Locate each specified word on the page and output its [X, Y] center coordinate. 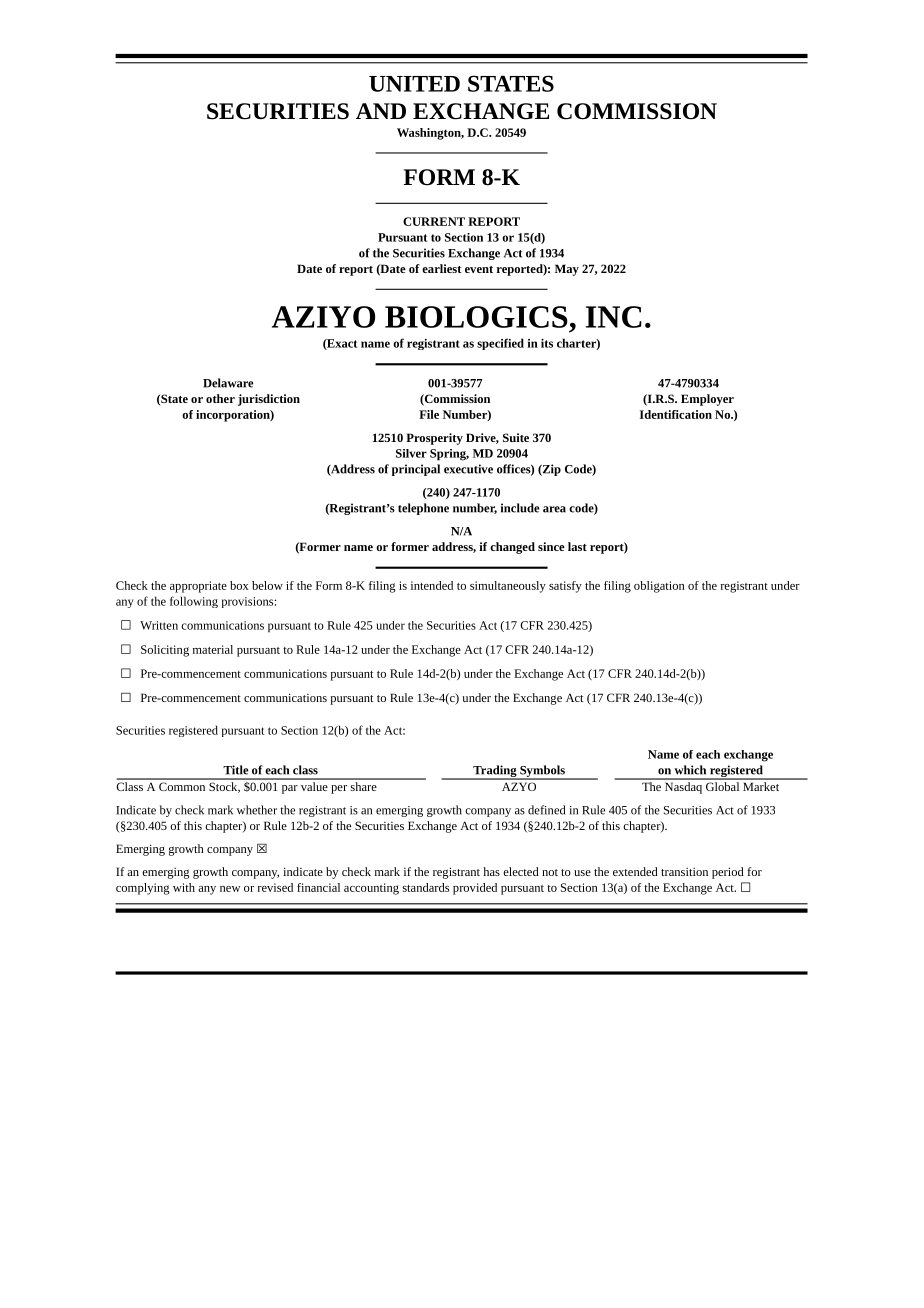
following [194, 602]
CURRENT [434, 221]
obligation [659, 587]
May [567, 270]
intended [432, 585]
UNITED [414, 84]
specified [500, 344]
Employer [707, 400]
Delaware [228, 383]
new [230, 889]
